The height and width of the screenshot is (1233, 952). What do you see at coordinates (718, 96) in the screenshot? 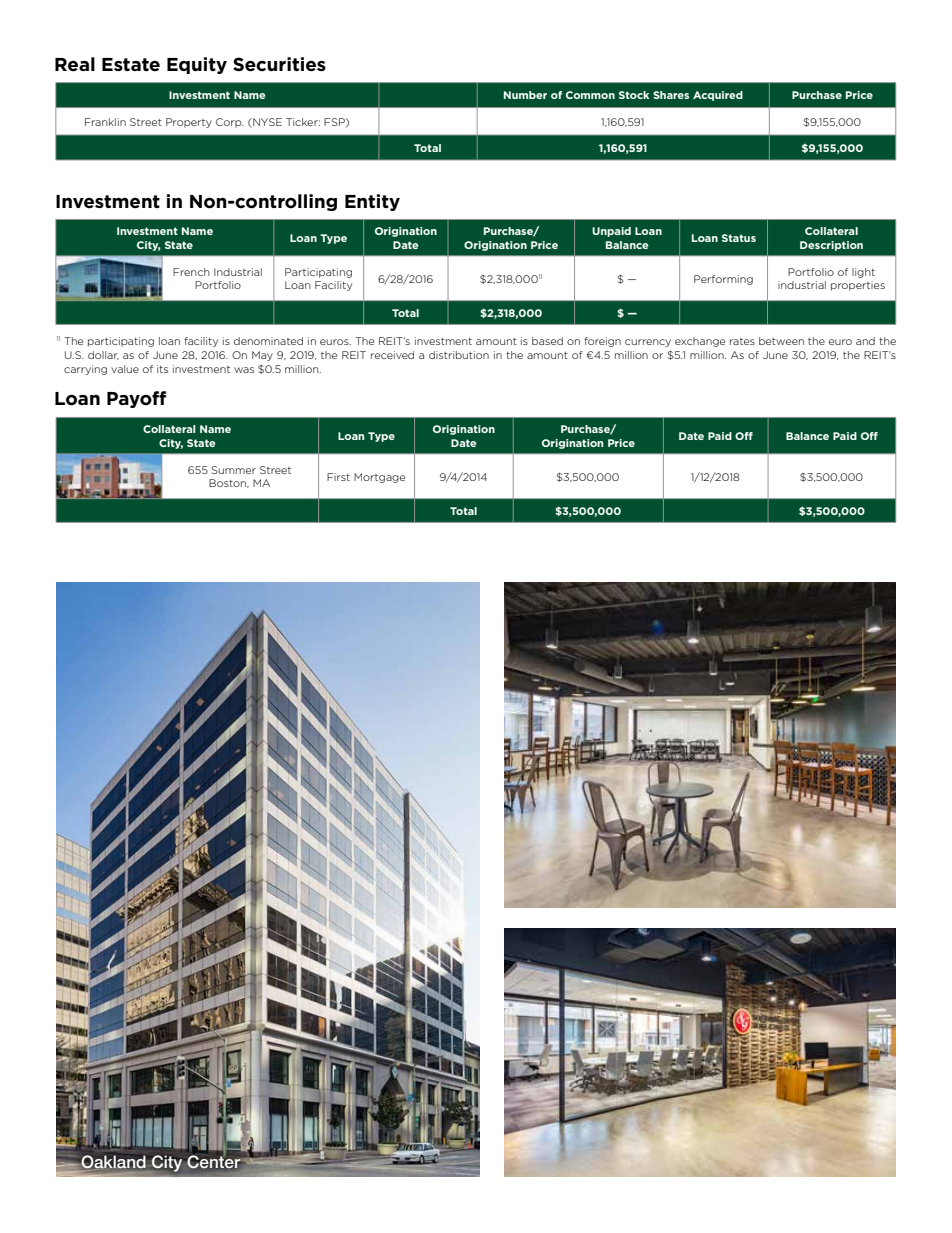
I see `Acquired` at bounding box center [718, 96].
